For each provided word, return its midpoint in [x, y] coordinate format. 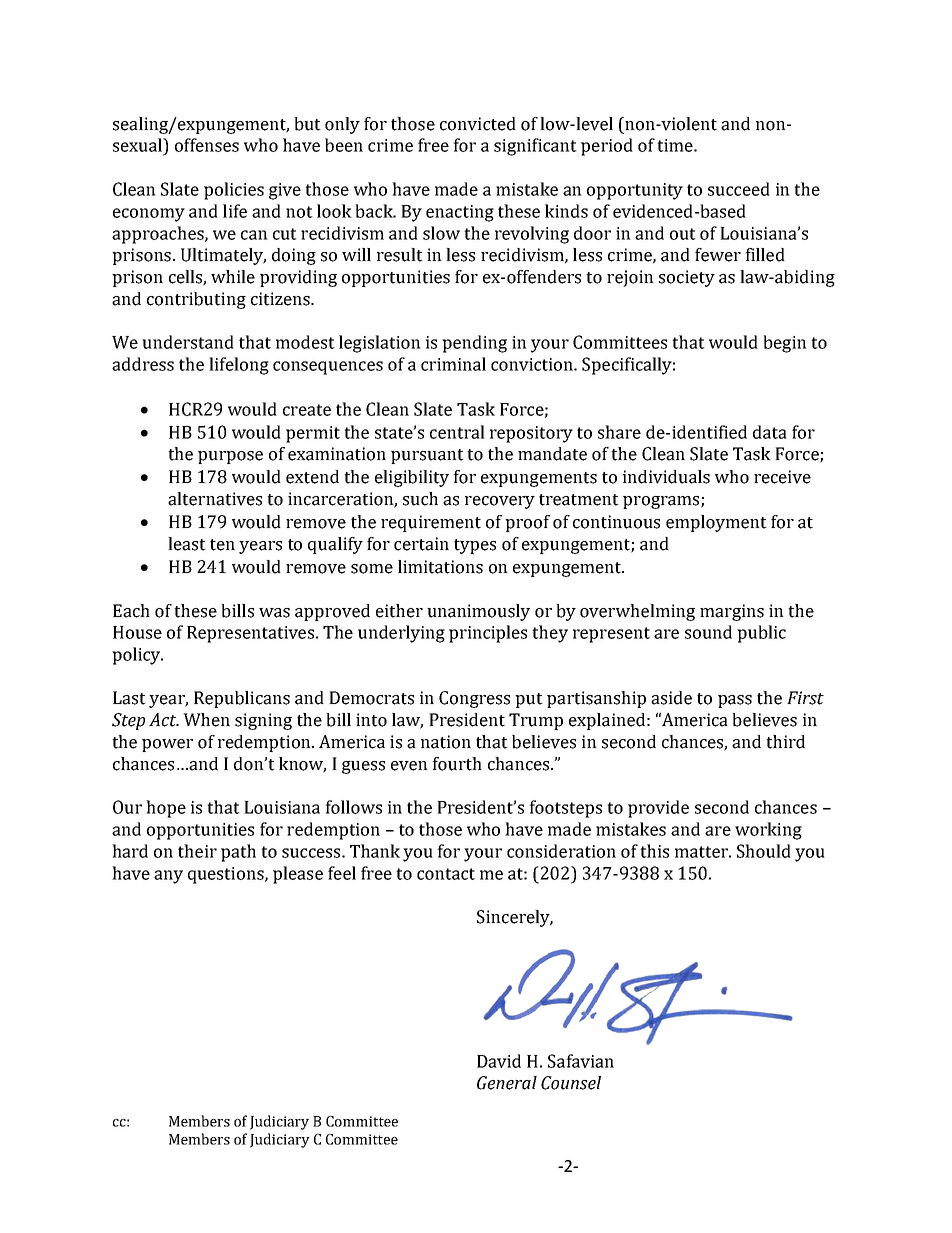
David [499, 1061]
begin [785, 344]
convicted [478, 124]
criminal [453, 364]
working [768, 831]
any [168, 877]
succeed [739, 189]
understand [188, 342]
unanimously [478, 612]
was [274, 613]
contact [446, 874]
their [197, 851]
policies [234, 191]
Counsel [571, 1083]
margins [732, 612]
